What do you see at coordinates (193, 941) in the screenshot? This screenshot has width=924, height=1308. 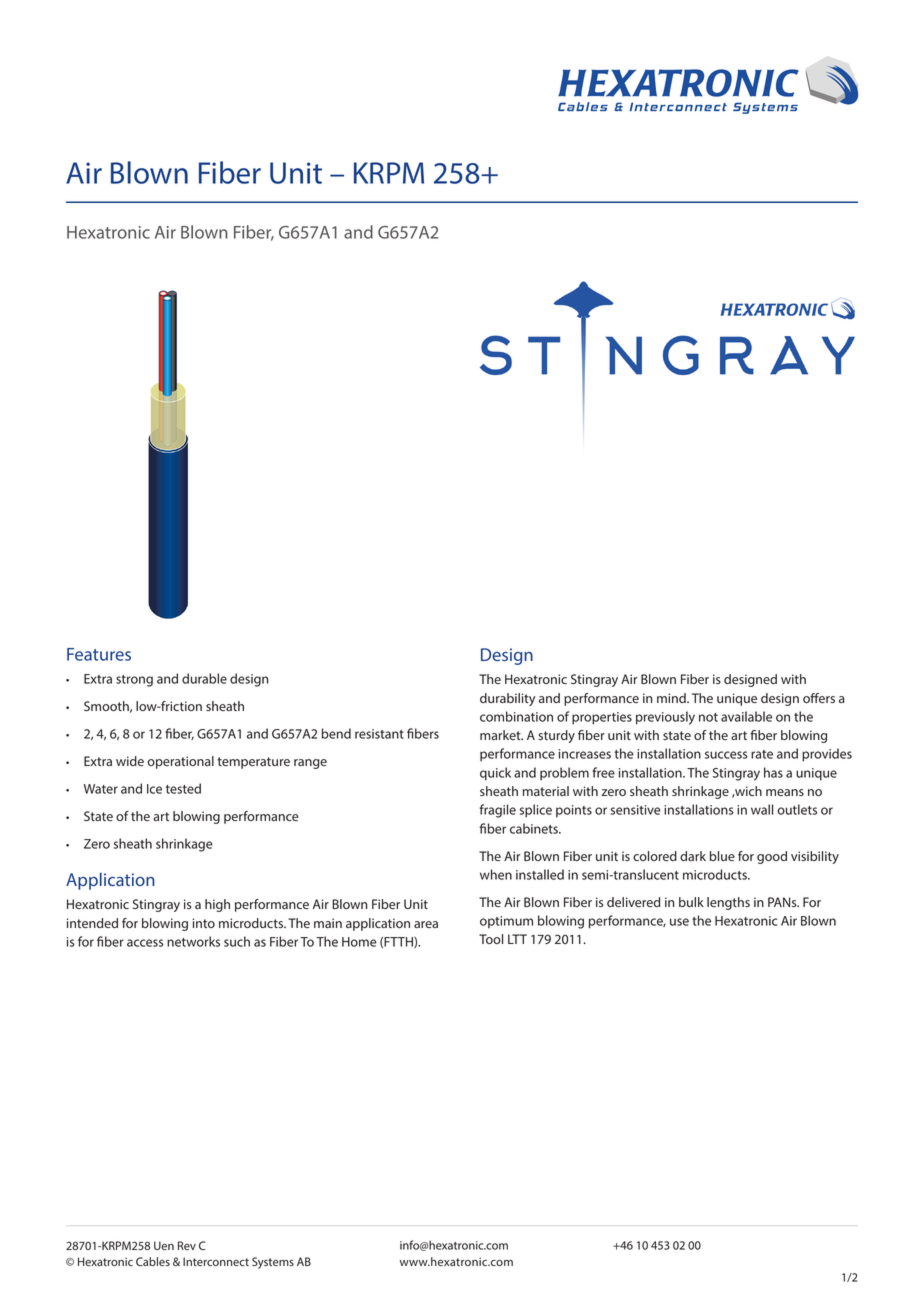 I see `networks` at bounding box center [193, 941].
